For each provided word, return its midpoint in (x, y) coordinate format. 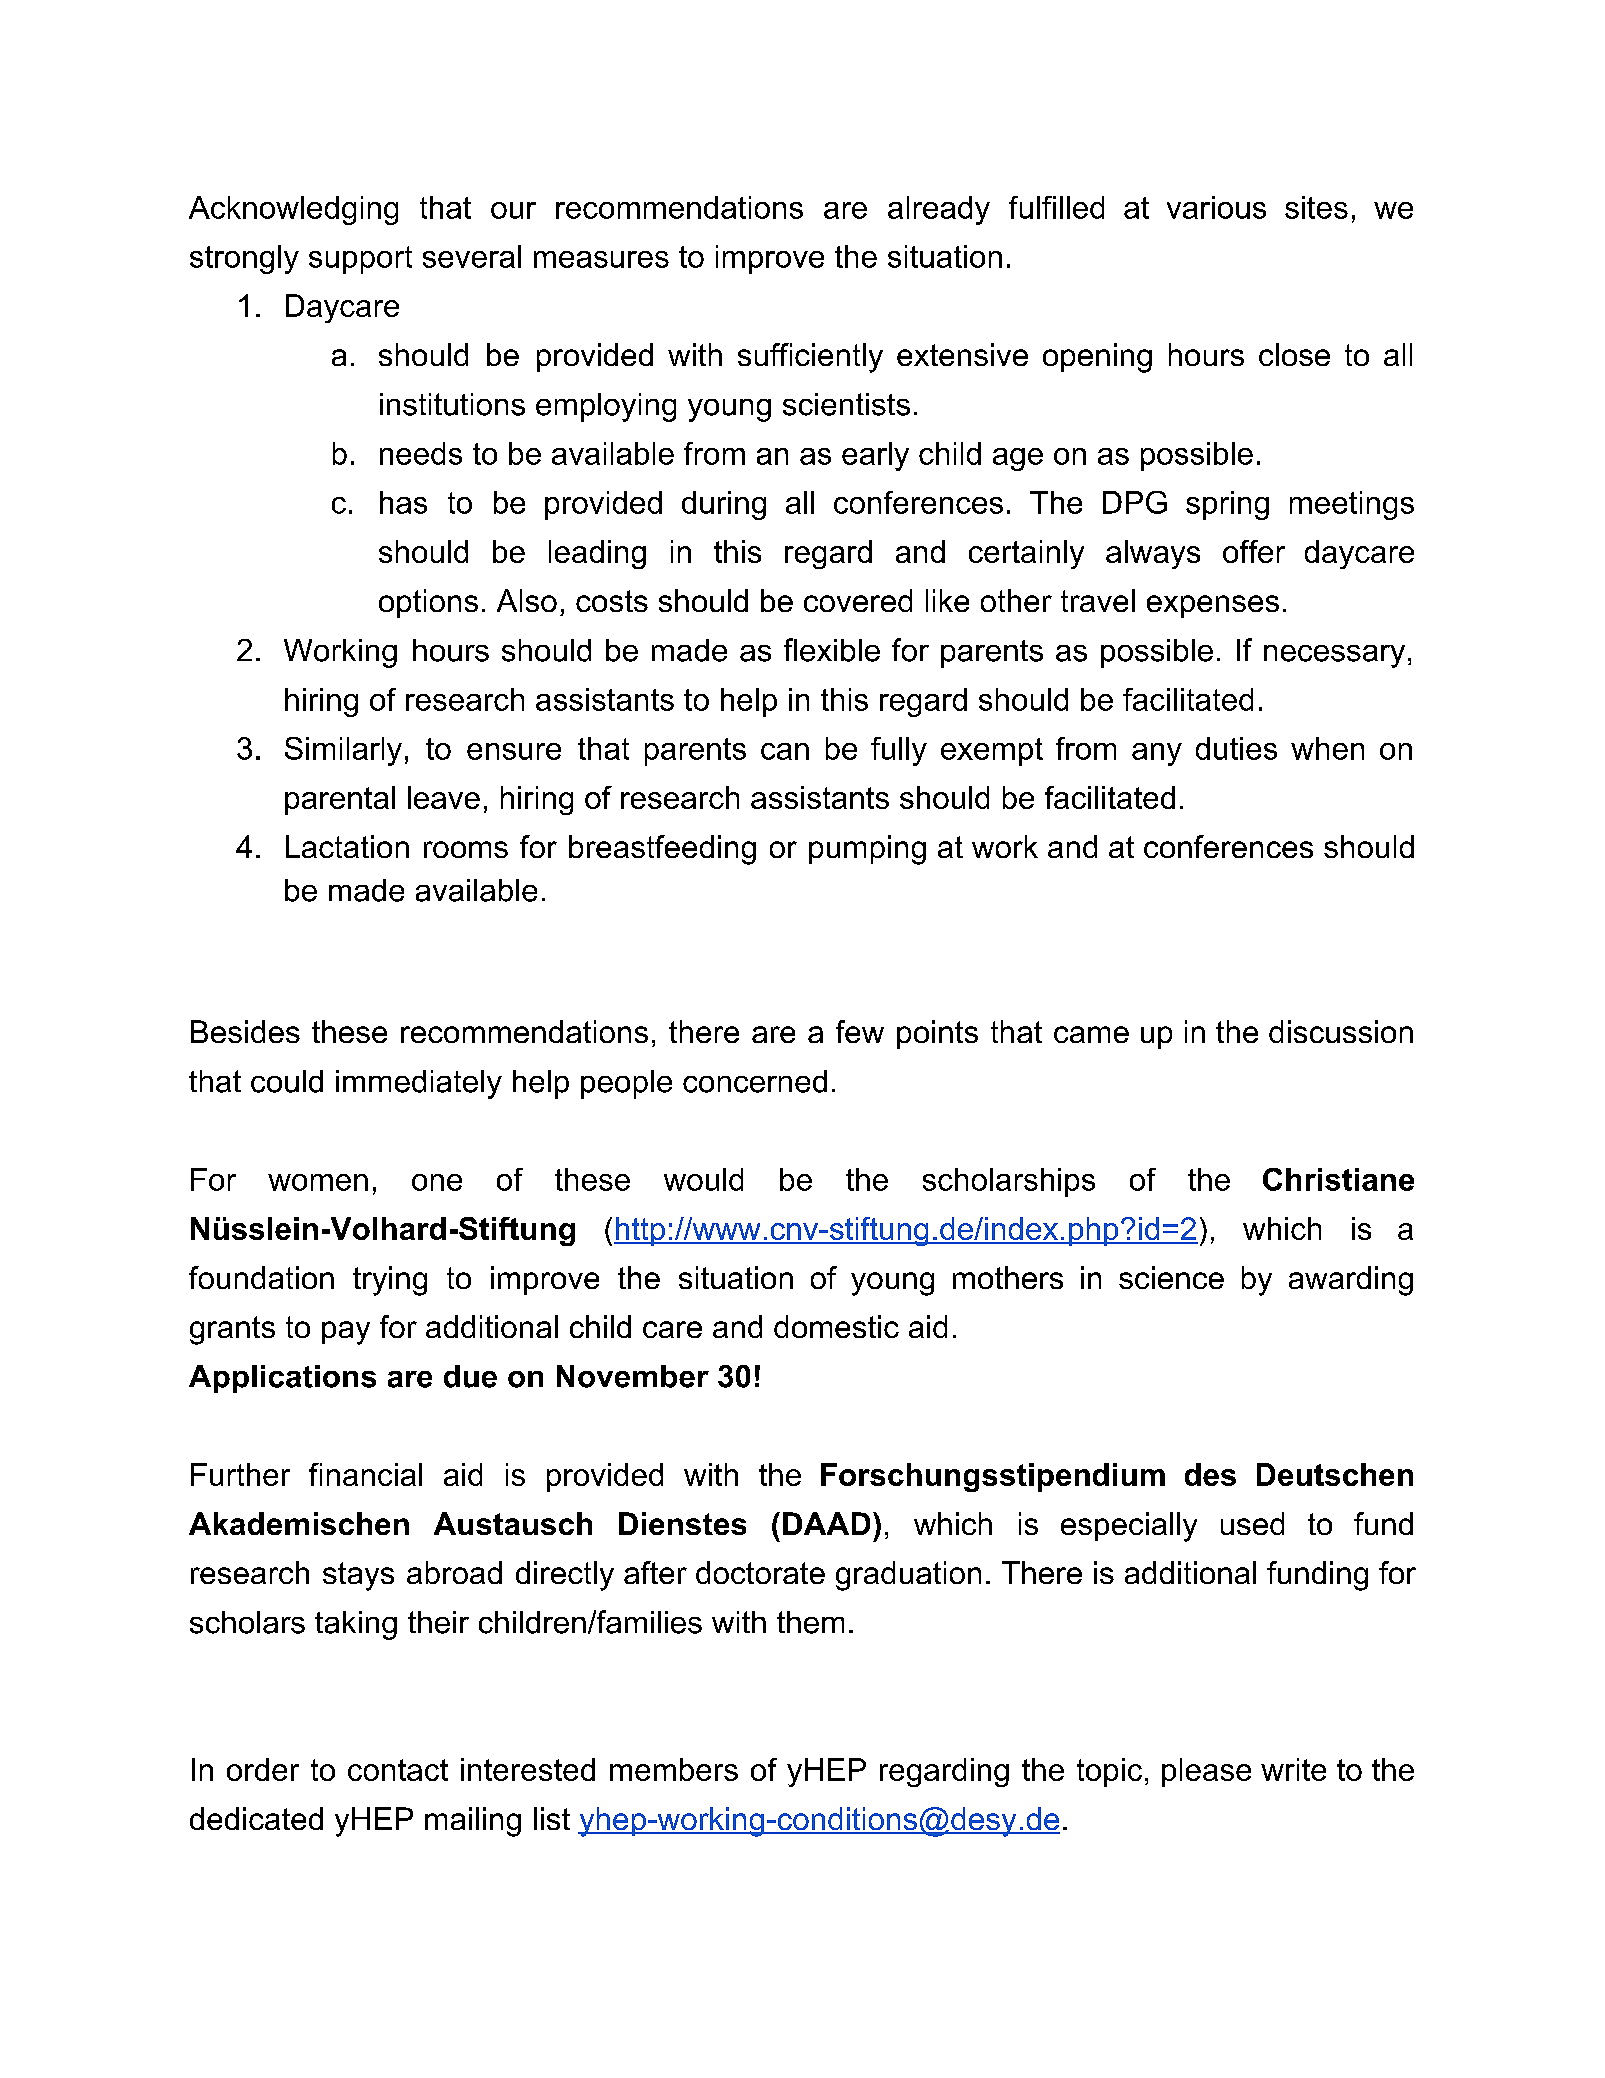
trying (390, 1281)
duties (1236, 748)
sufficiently (810, 358)
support (360, 260)
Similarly (343, 751)
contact (398, 1770)
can (785, 751)
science (1171, 1277)
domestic (836, 1326)
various (1216, 207)
